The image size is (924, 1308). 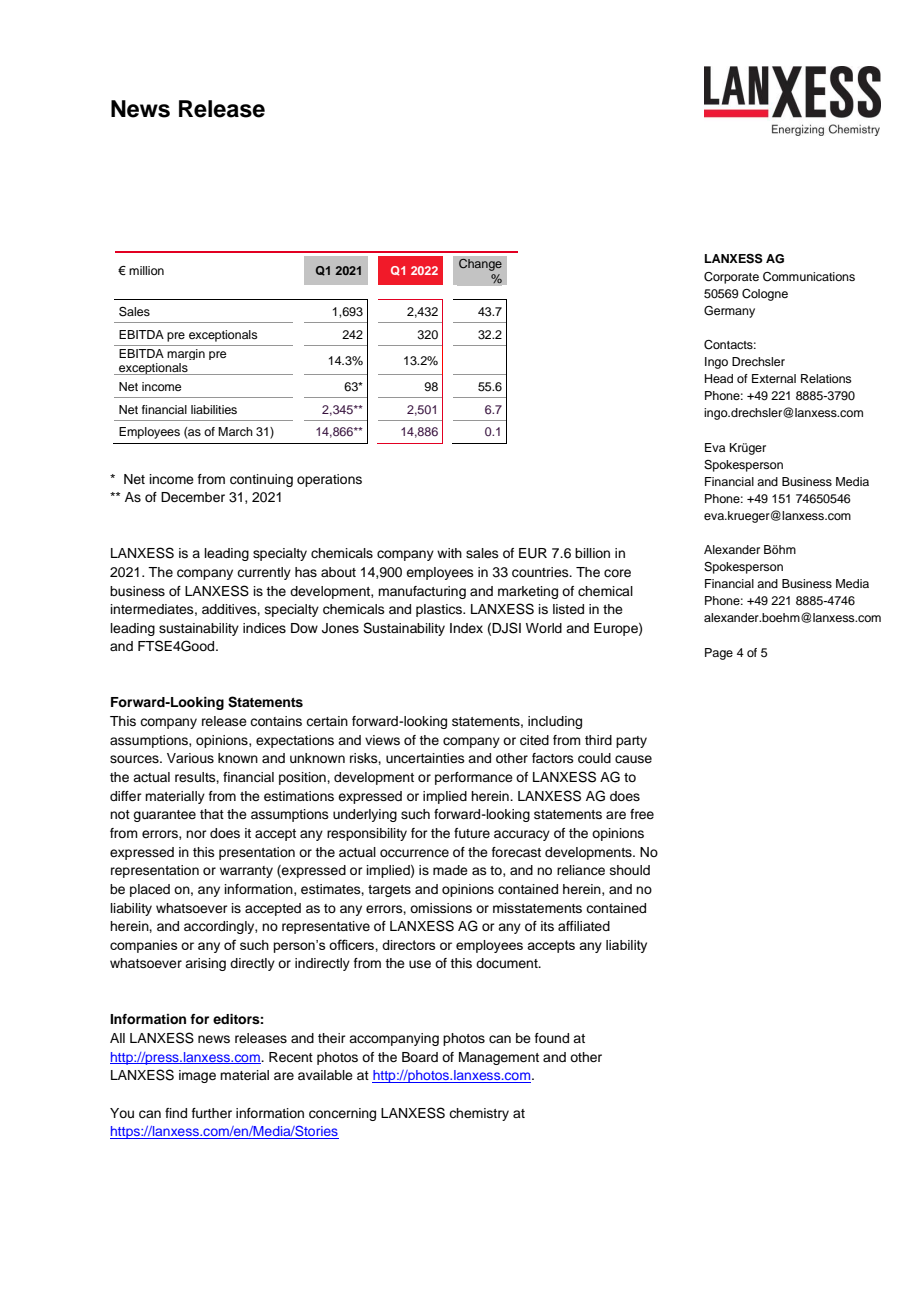 I want to click on contains, so click(x=276, y=721).
